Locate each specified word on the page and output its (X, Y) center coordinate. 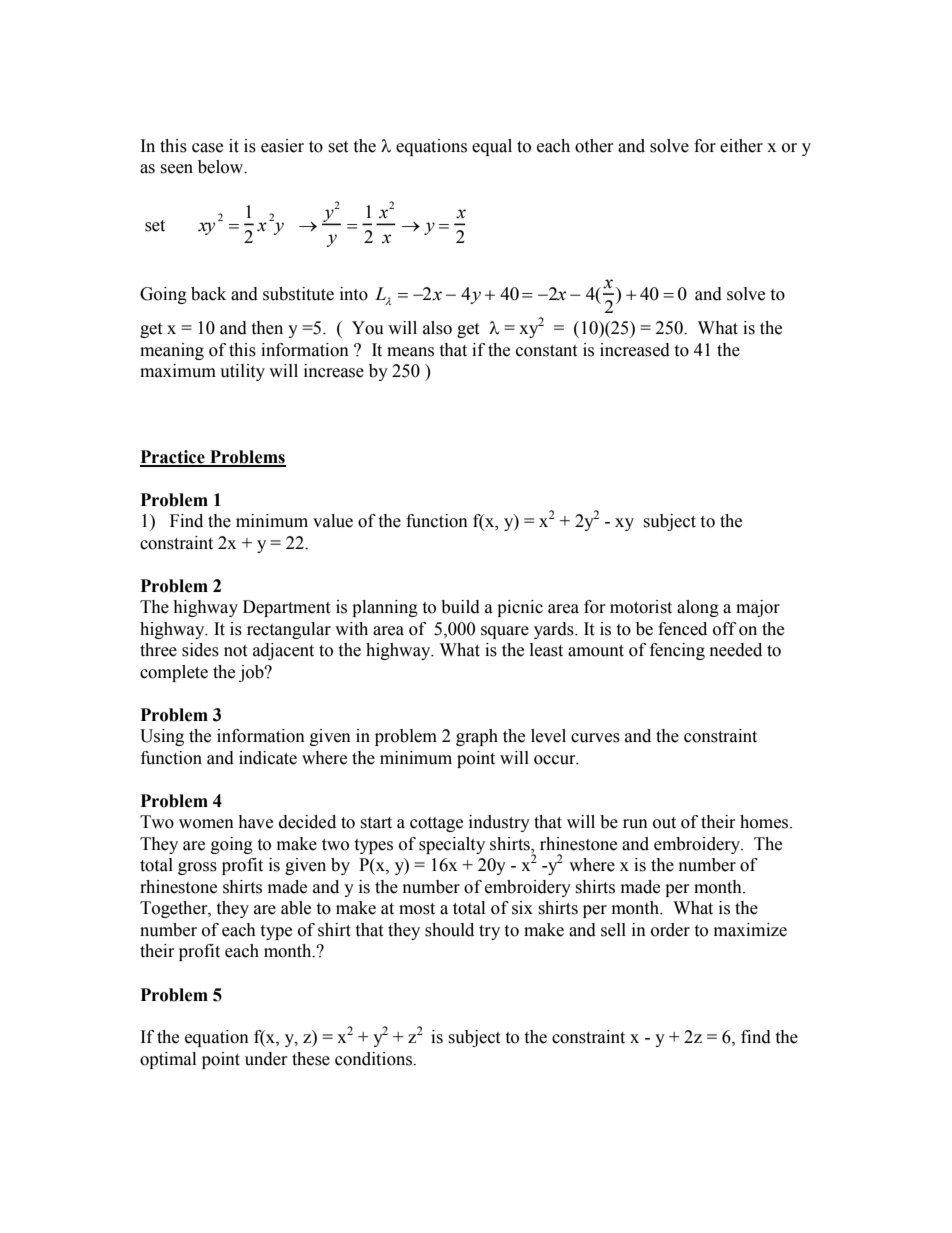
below (222, 167)
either (741, 146)
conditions (374, 1059)
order (670, 930)
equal (492, 147)
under (266, 1059)
